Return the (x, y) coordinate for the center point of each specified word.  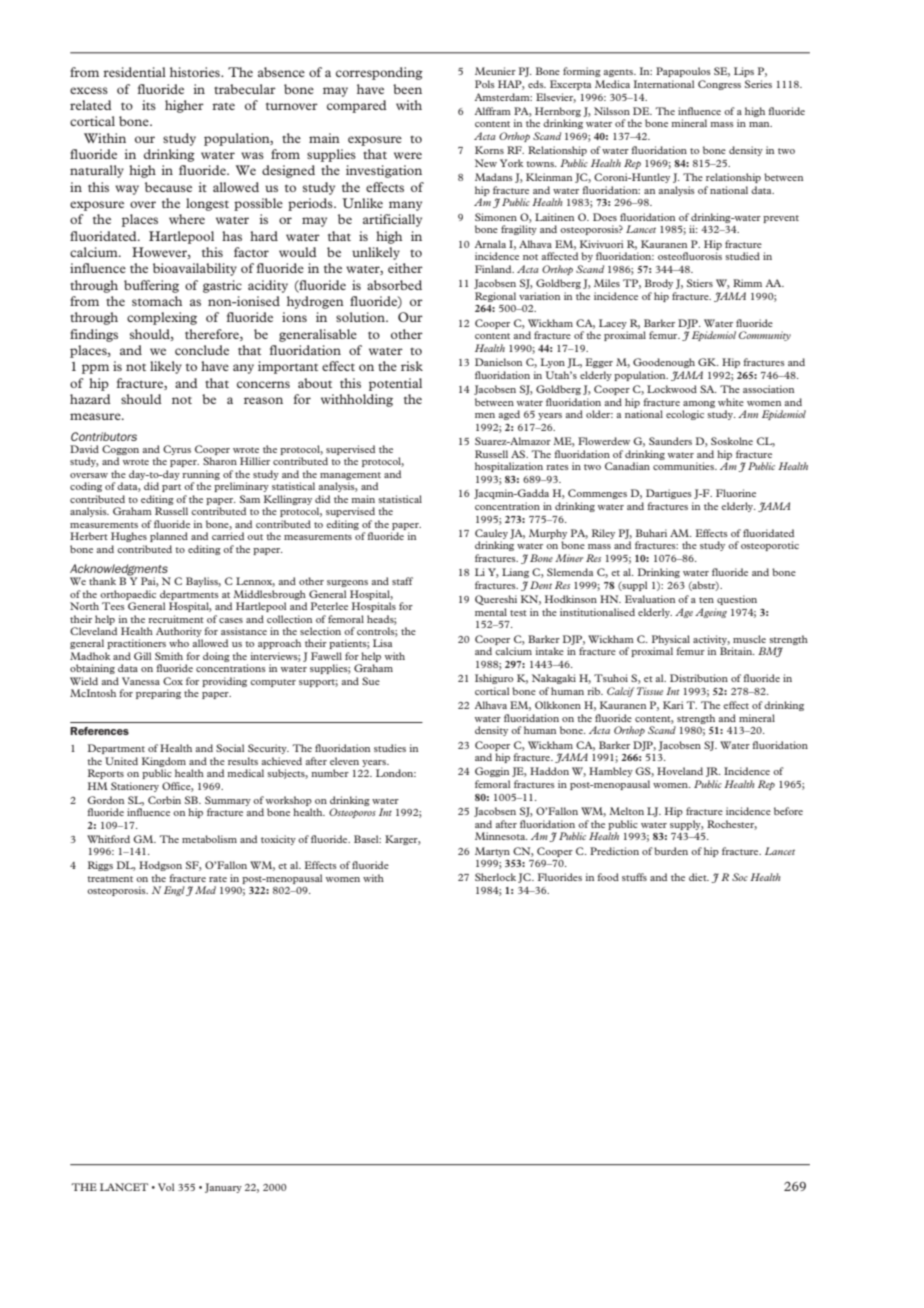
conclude (202, 350)
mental (491, 612)
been (407, 89)
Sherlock (495, 877)
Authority (179, 633)
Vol (166, 1187)
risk (412, 366)
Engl (174, 891)
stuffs (634, 877)
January (223, 1188)
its (149, 105)
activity (711, 640)
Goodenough (664, 363)
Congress (719, 85)
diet (699, 877)
